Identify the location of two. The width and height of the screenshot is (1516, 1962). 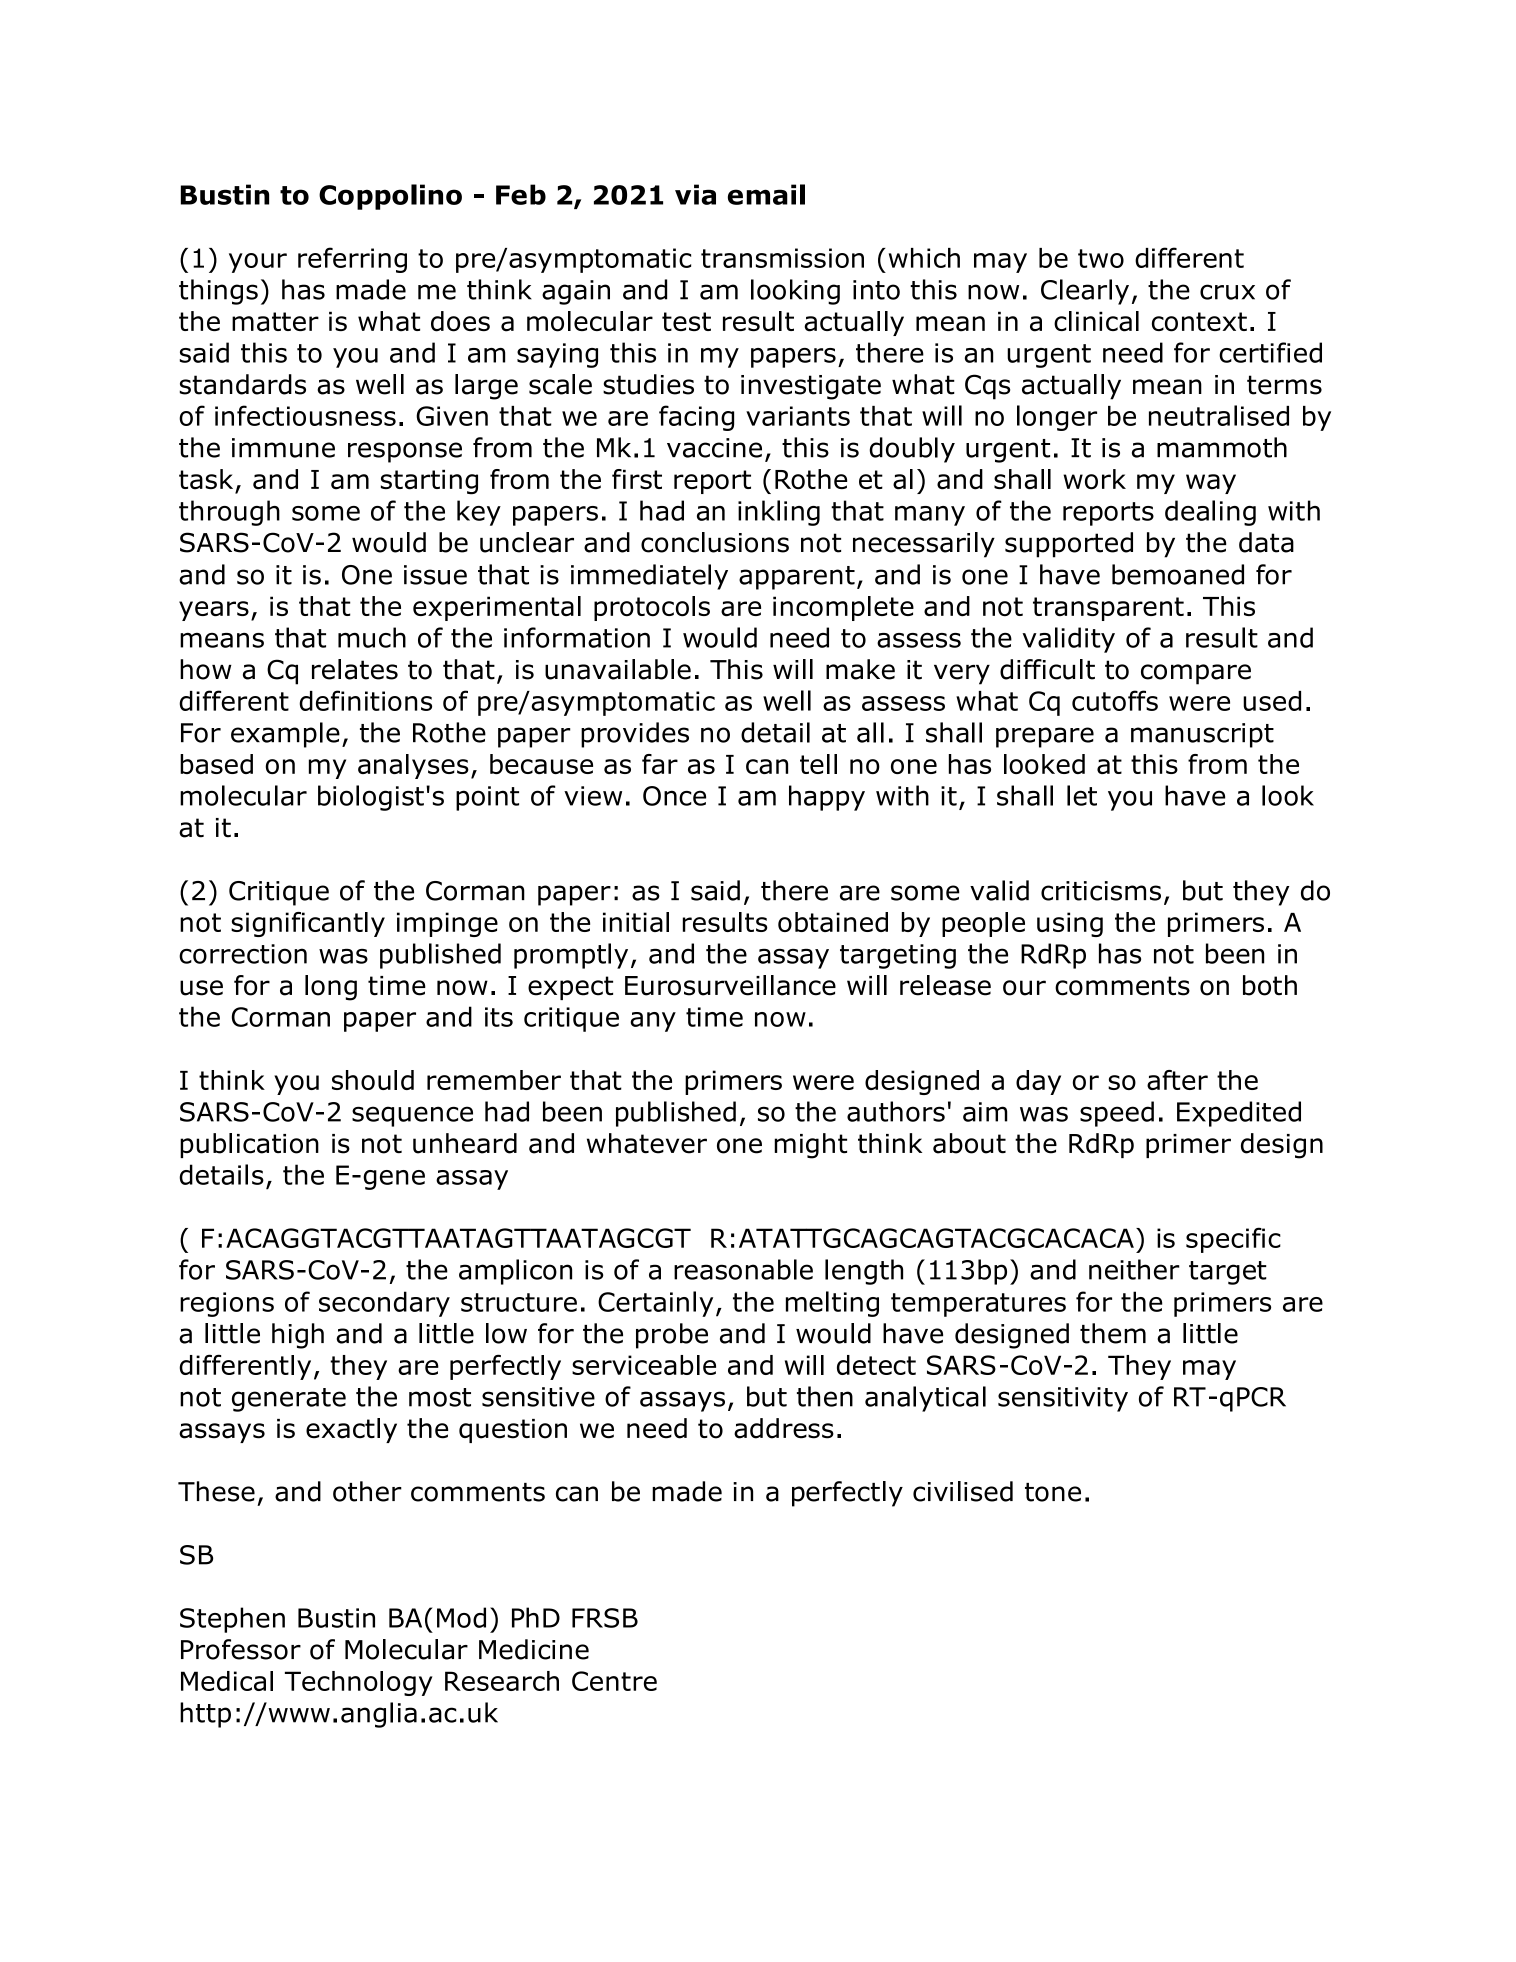
(1101, 258).
